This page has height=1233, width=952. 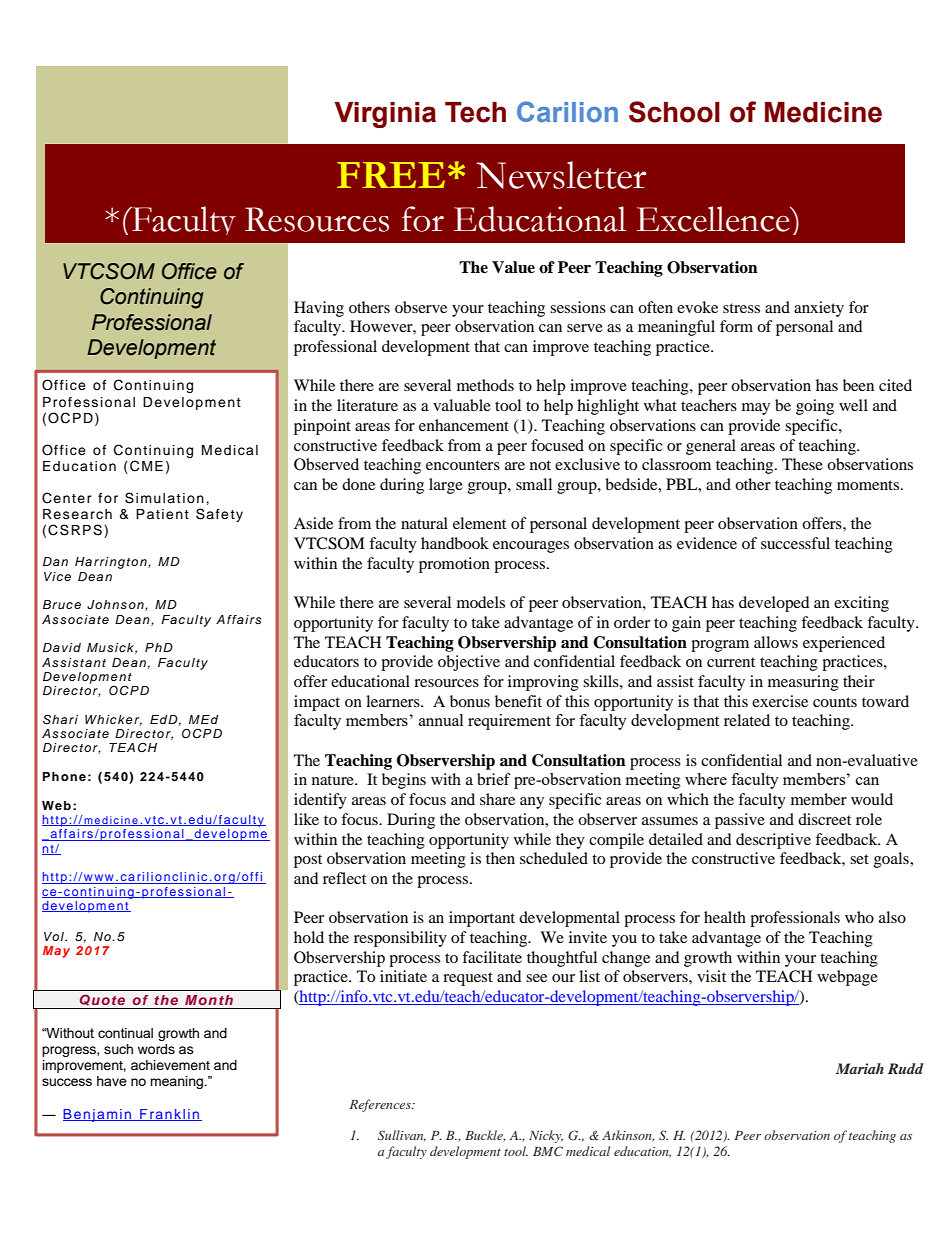 I want to click on Mariah, so click(x=860, y=1068).
